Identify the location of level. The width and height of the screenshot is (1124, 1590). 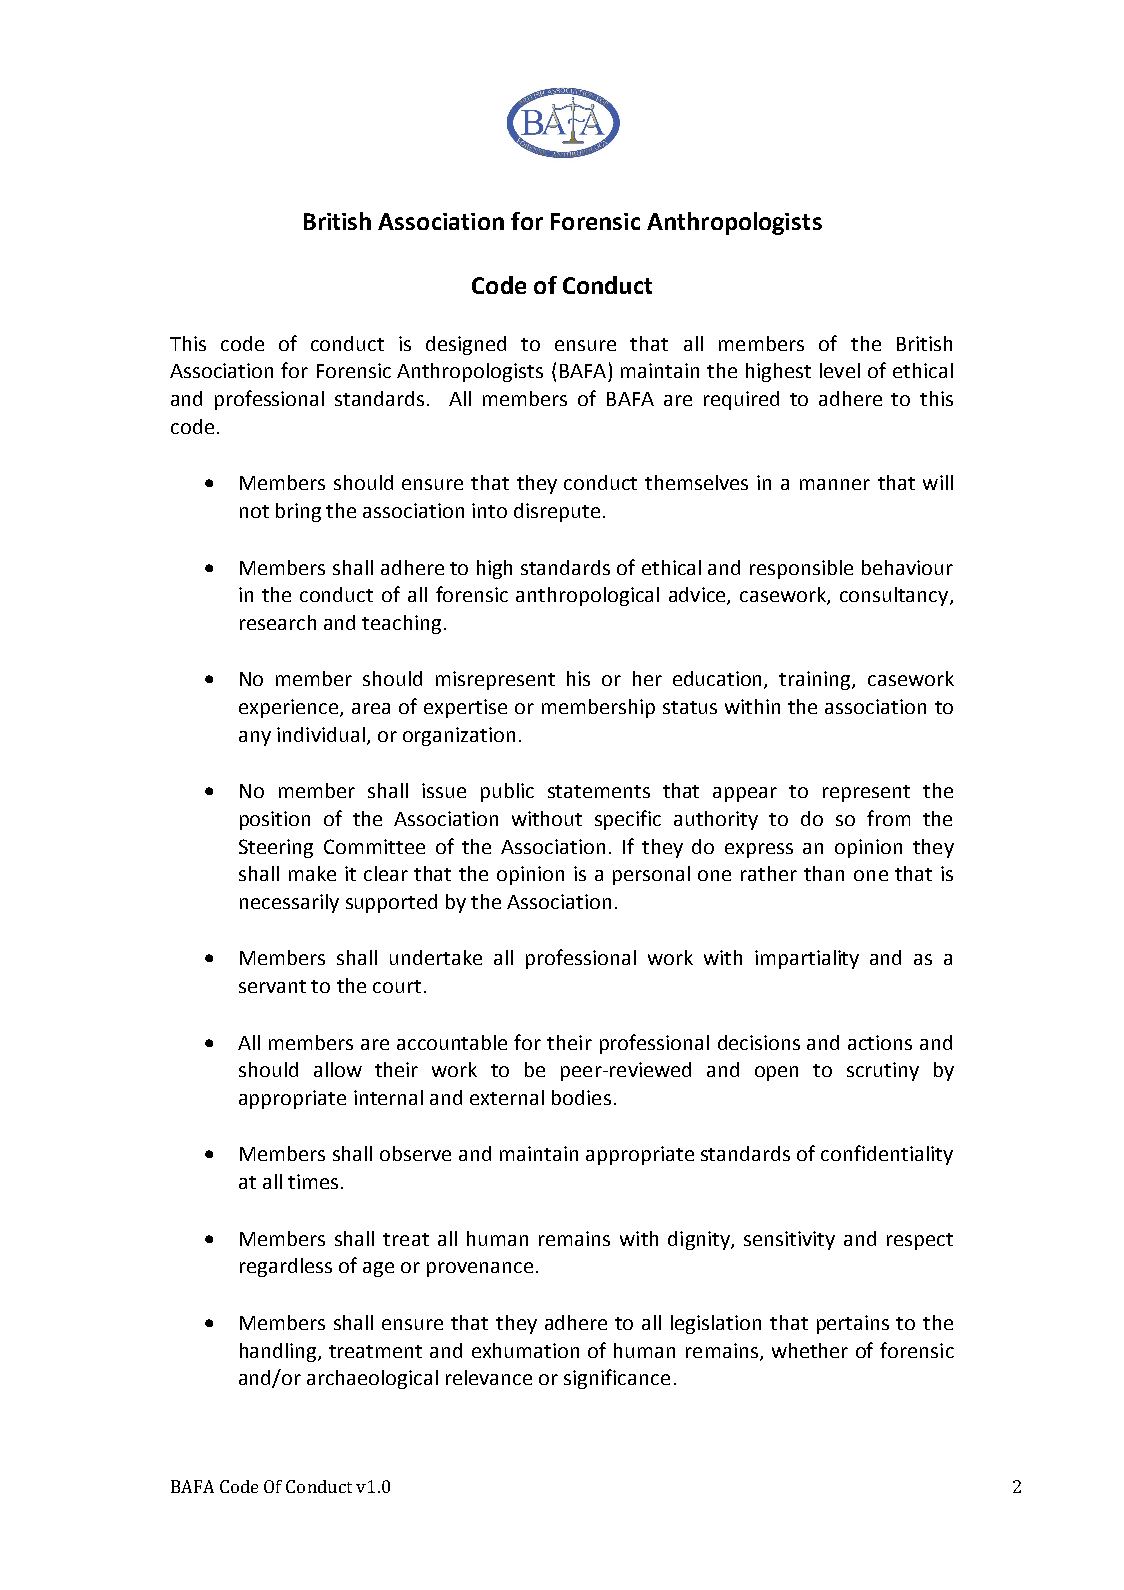
(840, 370).
